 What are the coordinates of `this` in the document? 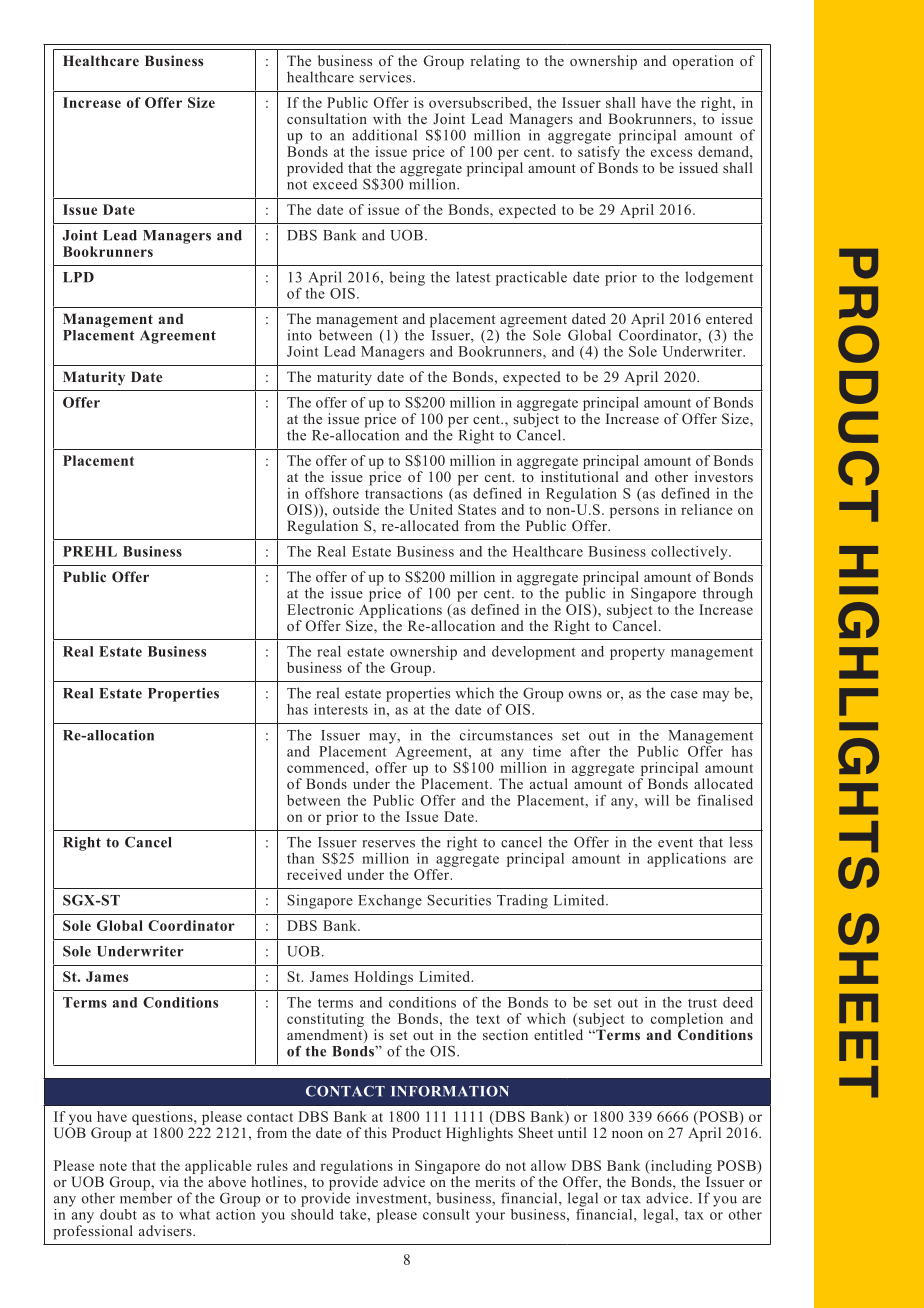 It's located at (375, 1132).
